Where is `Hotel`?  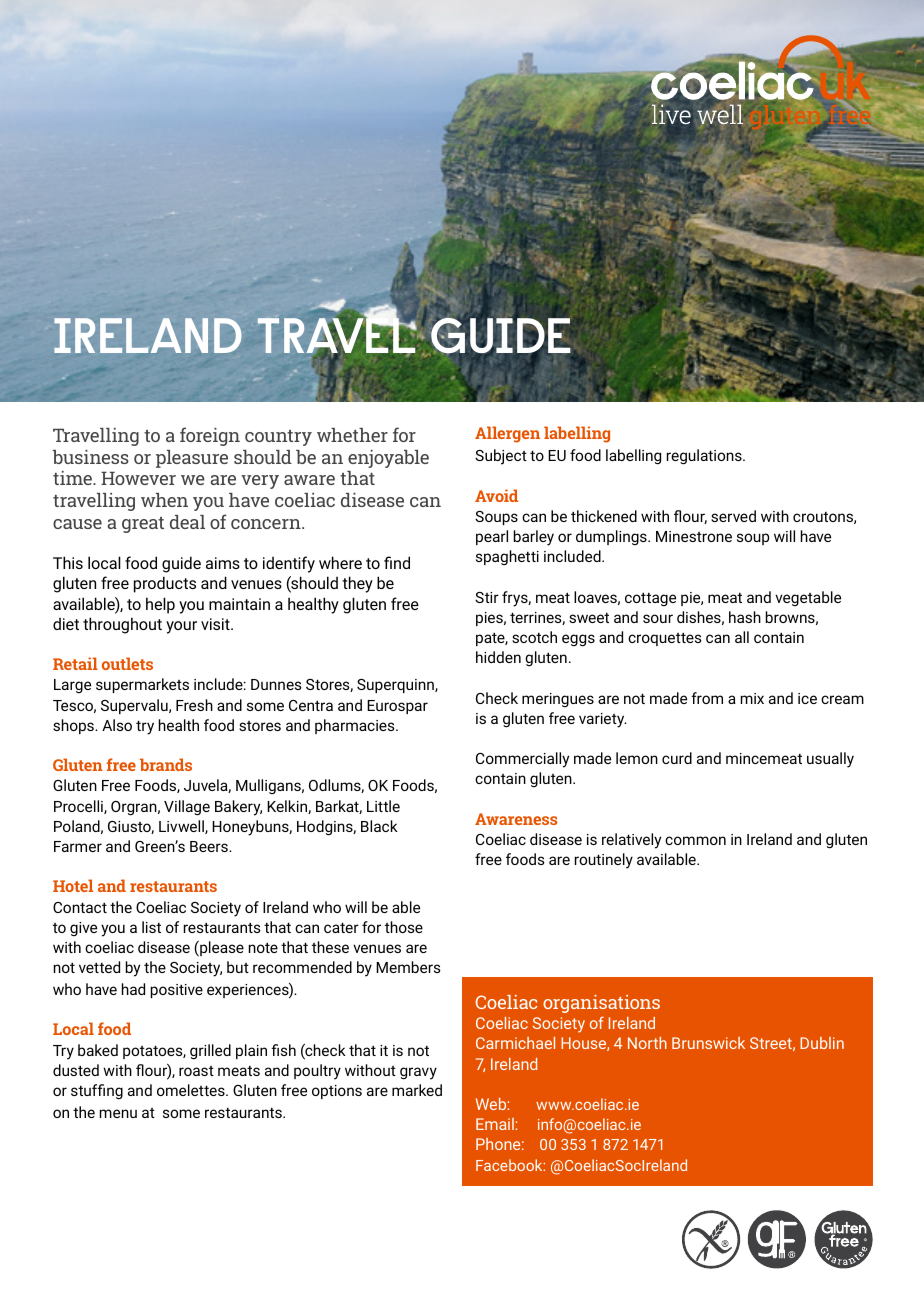 Hotel is located at coordinates (73, 885).
